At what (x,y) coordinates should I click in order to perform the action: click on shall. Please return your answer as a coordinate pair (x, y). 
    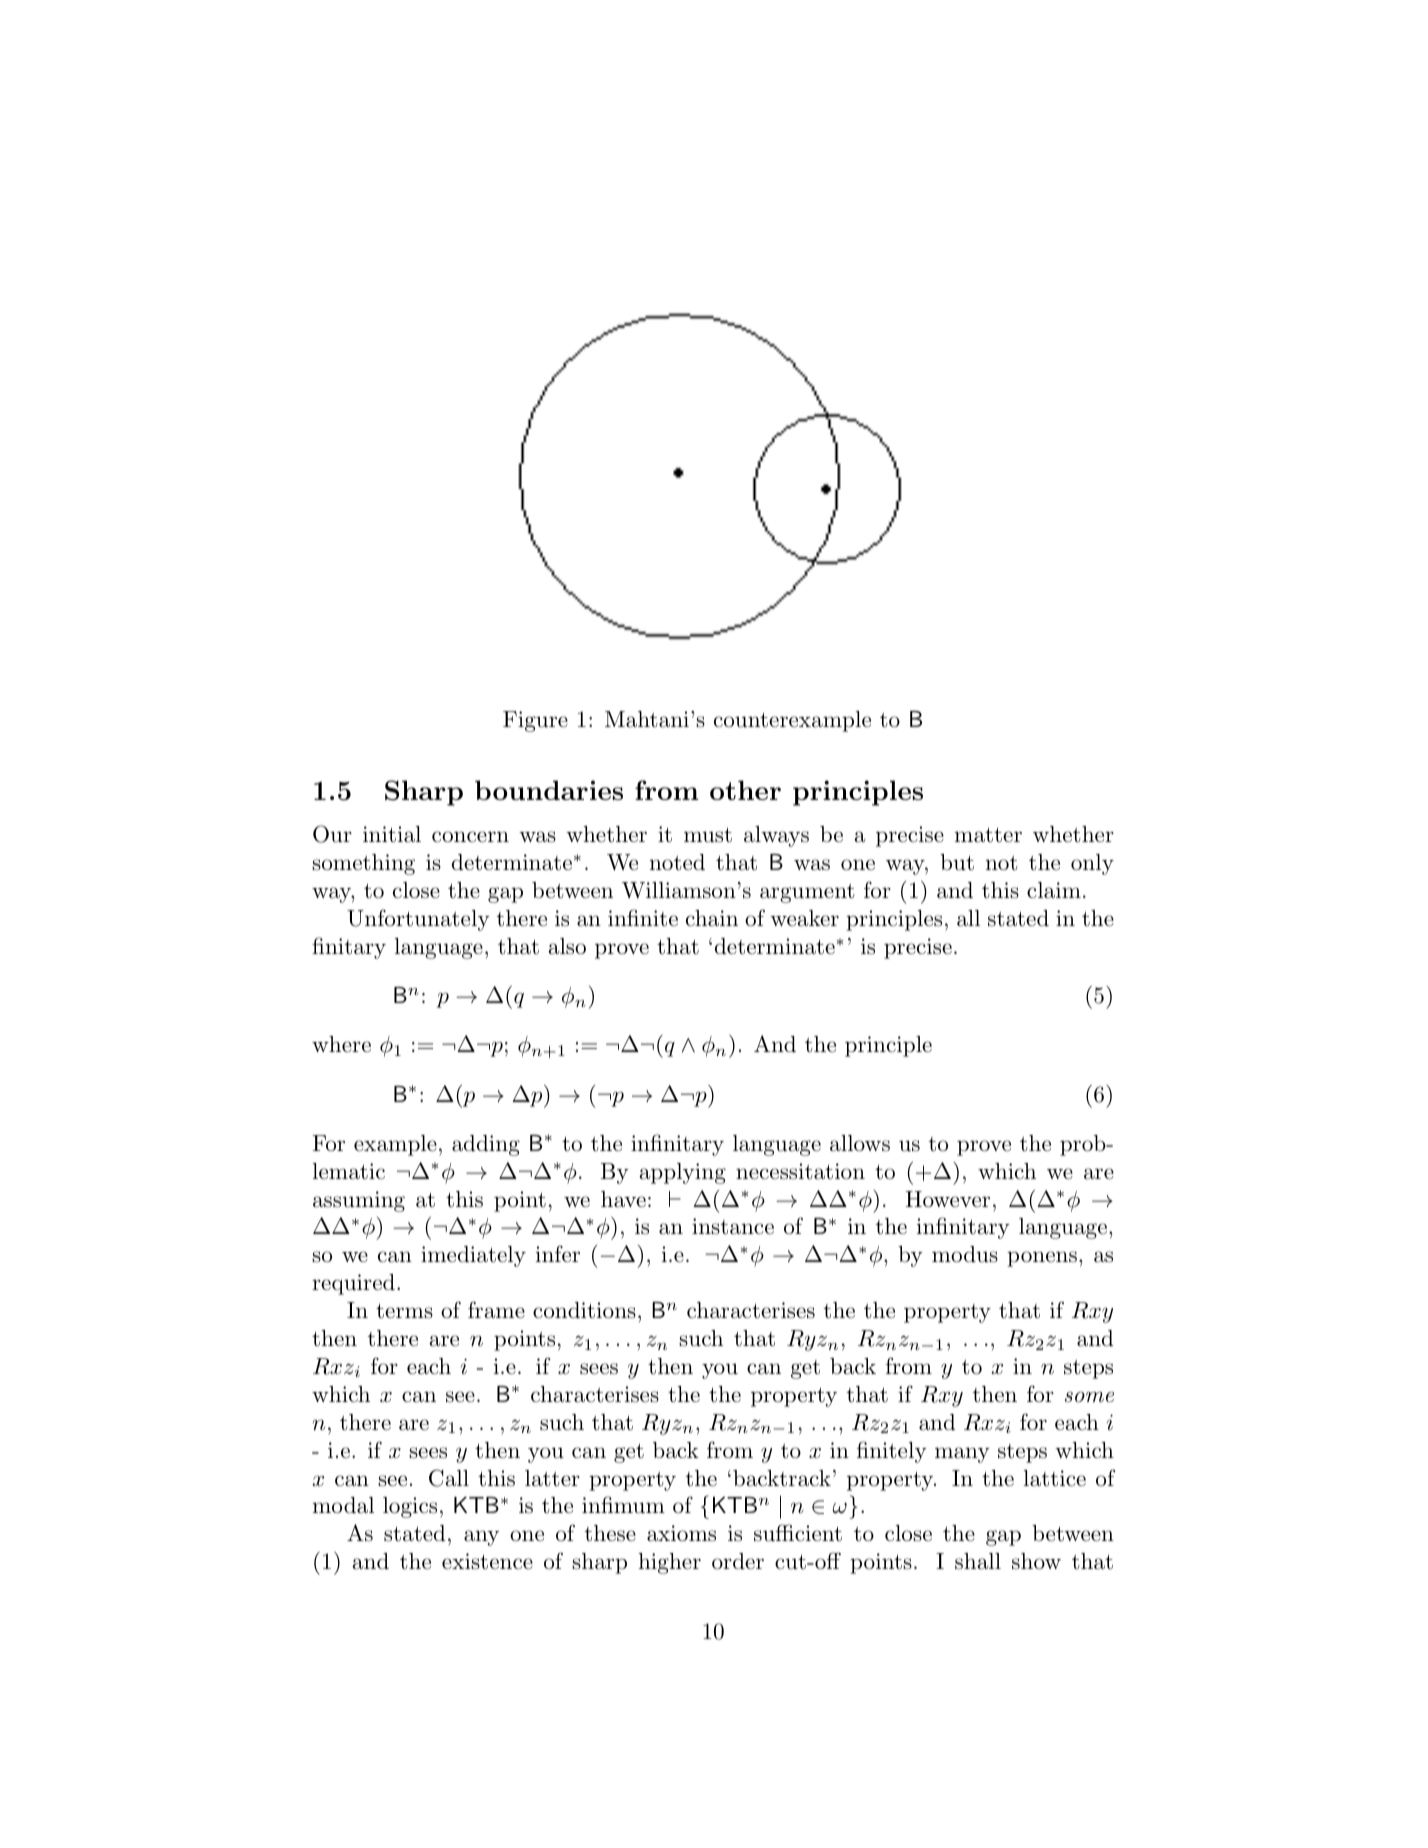
    Looking at the image, I should click on (978, 1561).
